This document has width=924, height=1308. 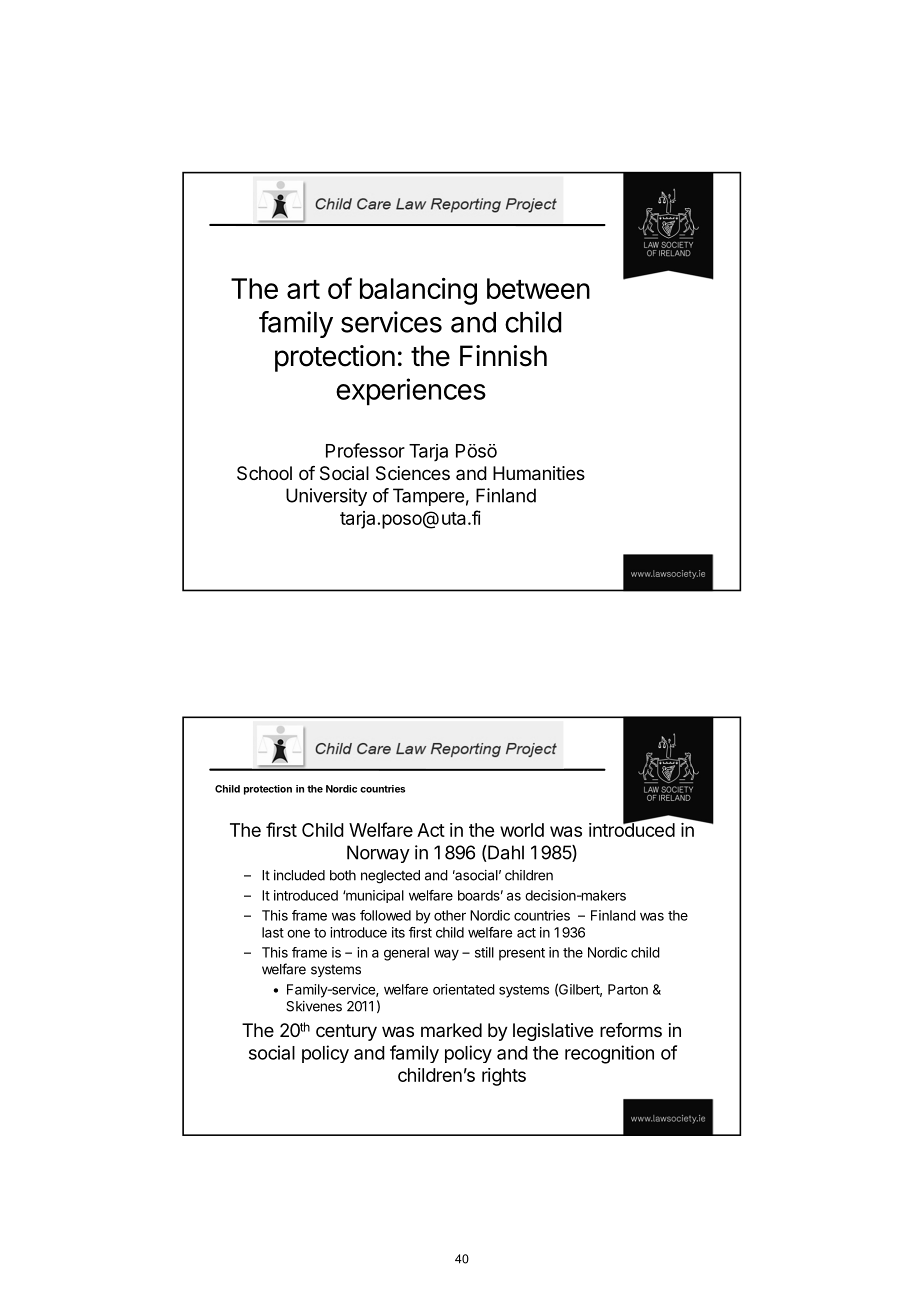 I want to click on century, so click(x=346, y=1032).
